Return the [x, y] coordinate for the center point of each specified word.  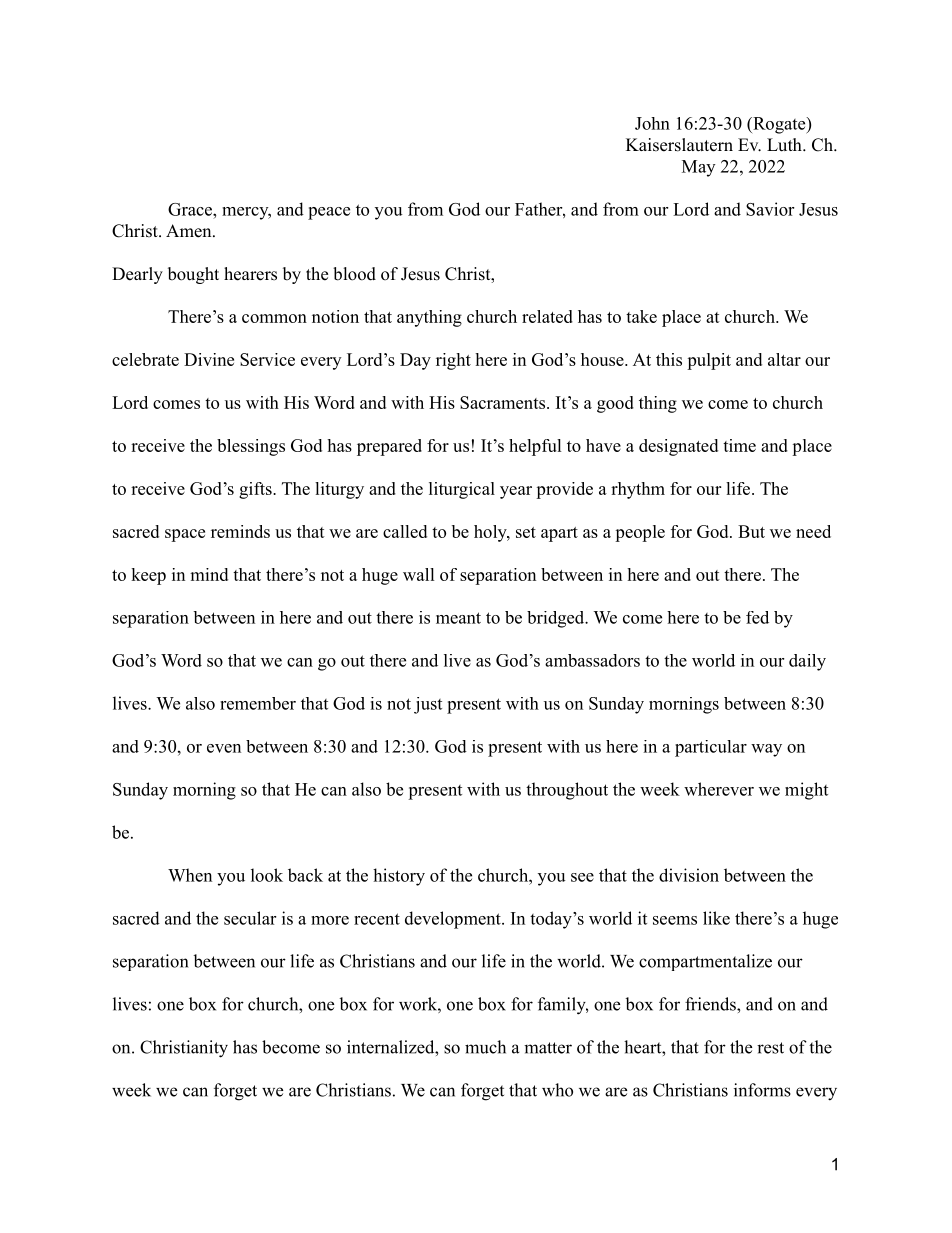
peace [329, 213]
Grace [191, 209]
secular [250, 918]
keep [148, 576]
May [698, 168]
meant [458, 618]
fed [757, 617]
